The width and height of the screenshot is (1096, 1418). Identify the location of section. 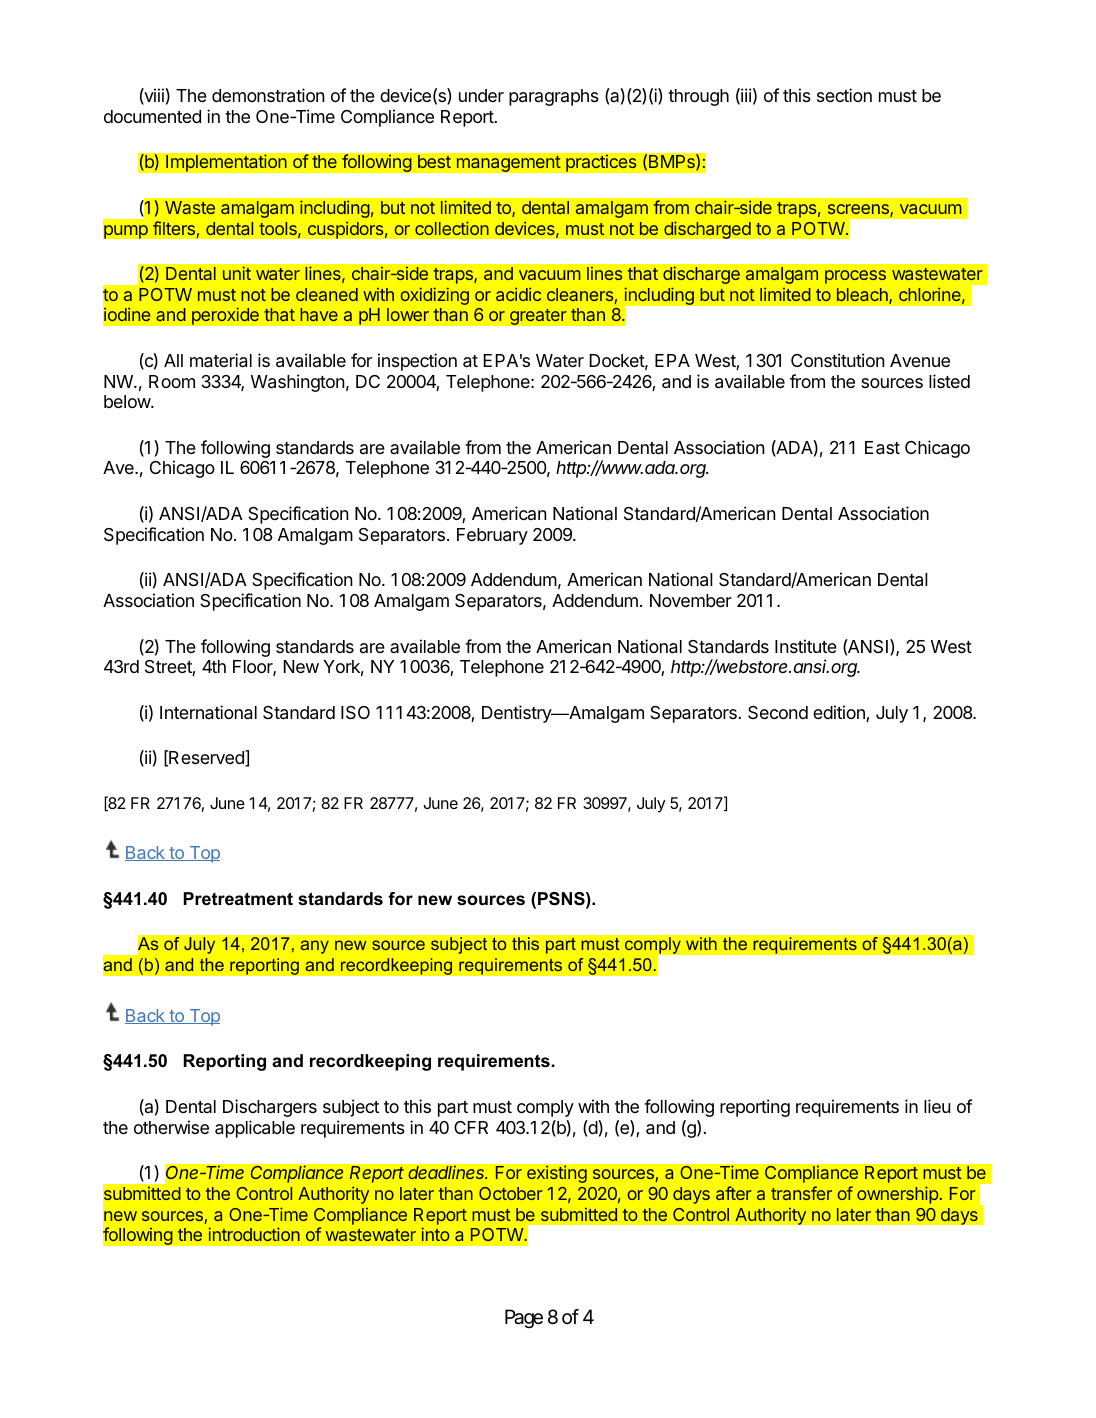
(844, 95).
